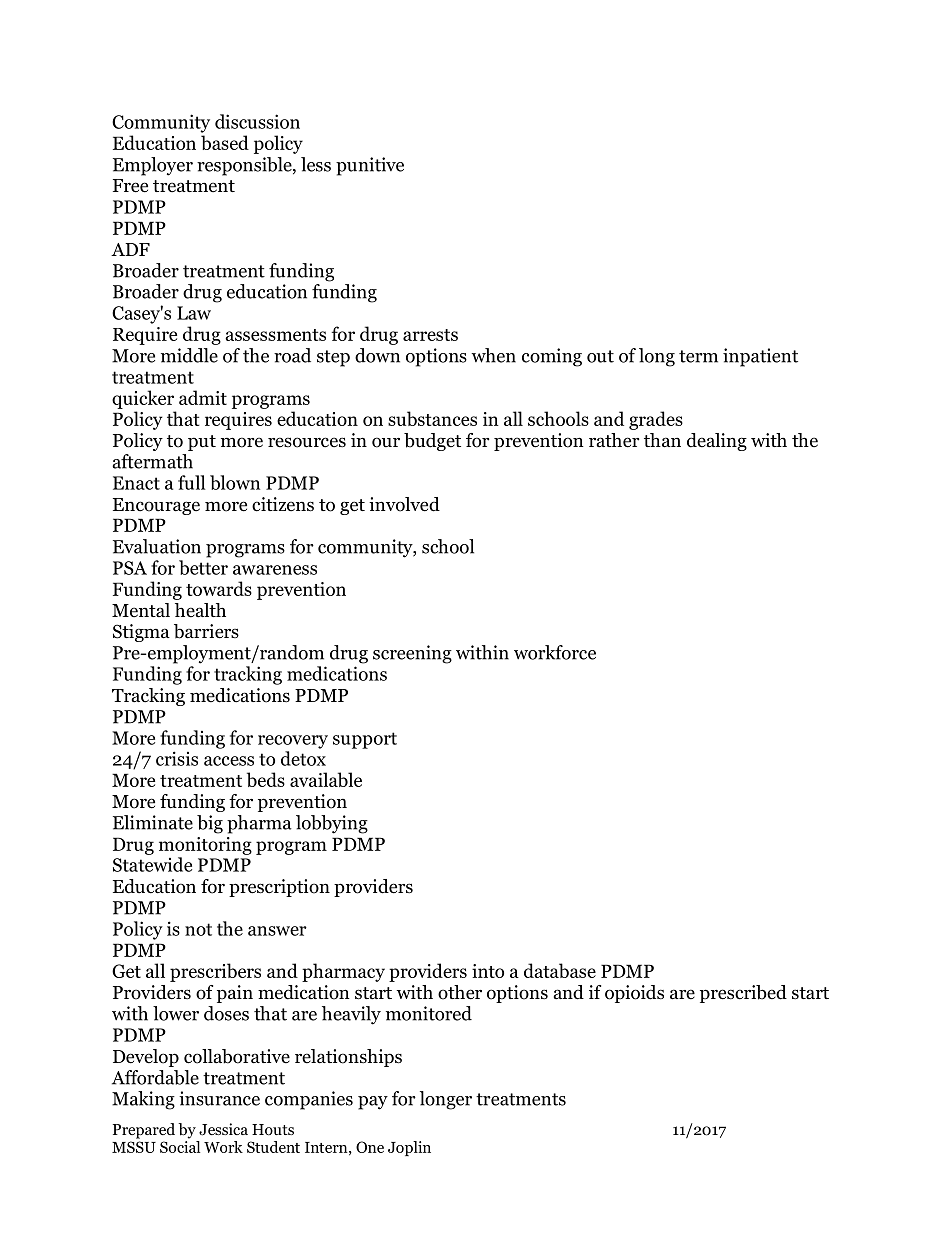 The width and height of the screenshot is (952, 1233). I want to click on punitive, so click(370, 166).
